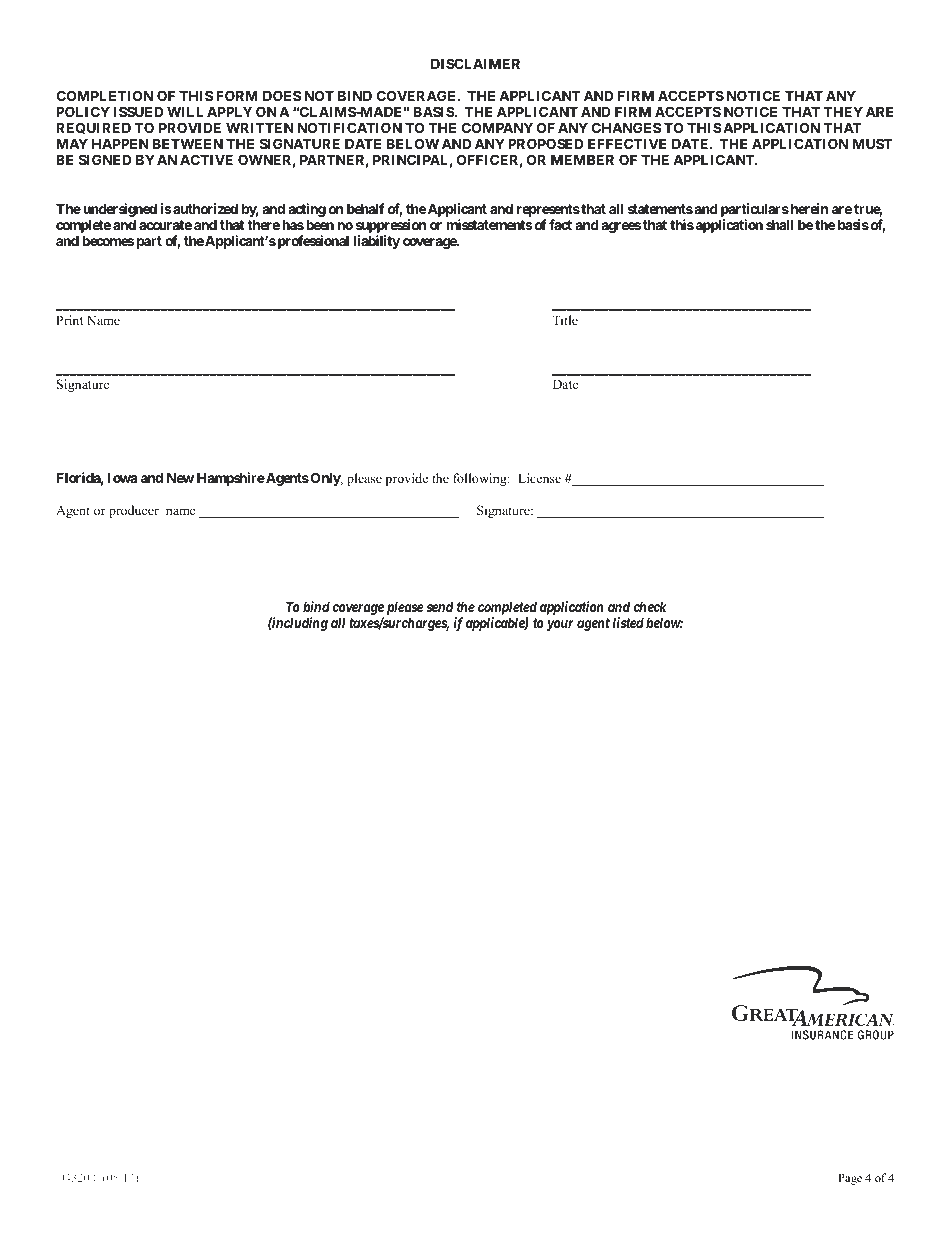 This screenshot has height=1233, width=952. What do you see at coordinates (134, 511) in the screenshot?
I see `producer` at bounding box center [134, 511].
